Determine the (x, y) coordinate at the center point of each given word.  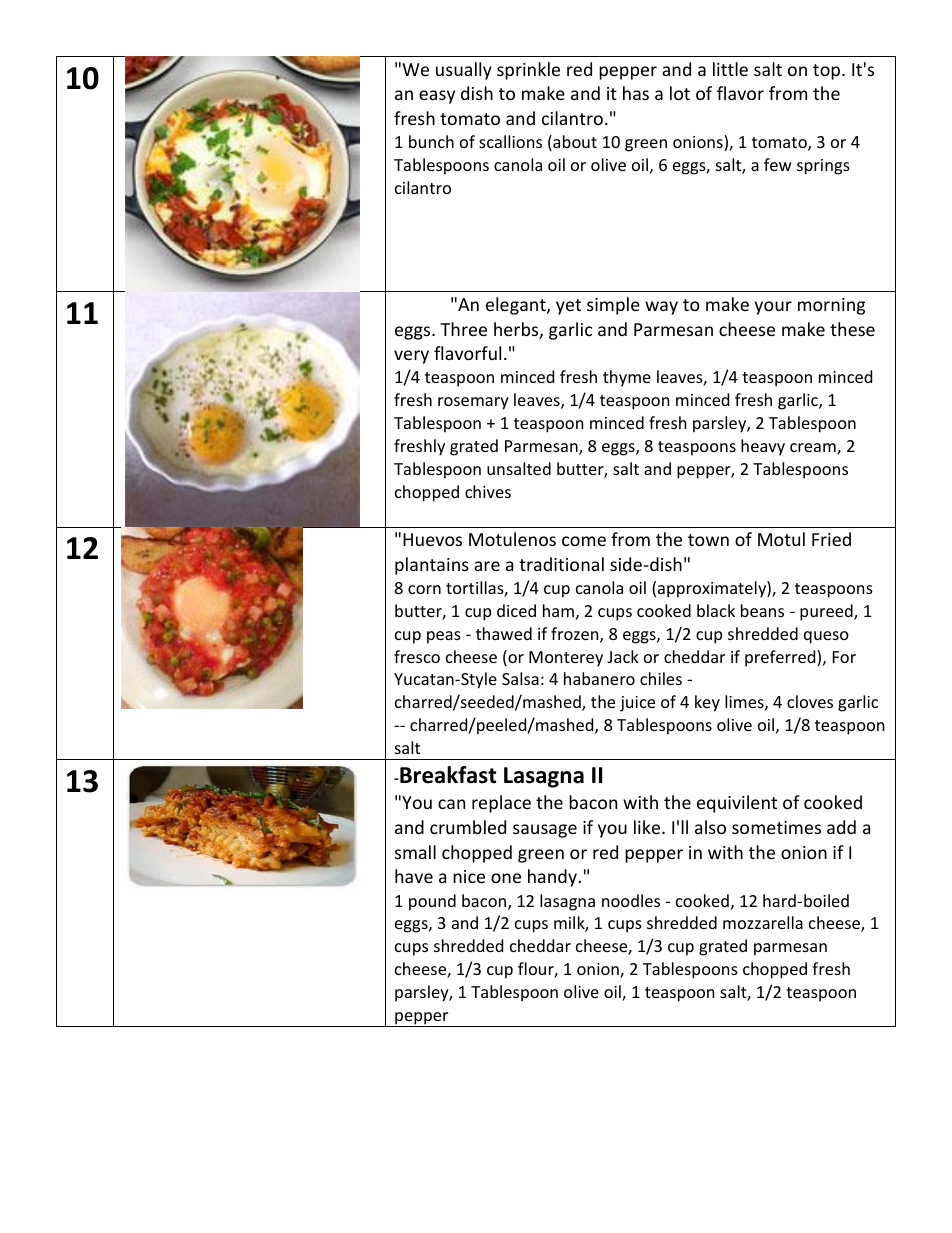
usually (464, 71)
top (828, 72)
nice (469, 876)
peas (444, 637)
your (773, 308)
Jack (623, 656)
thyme (627, 378)
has (636, 93)
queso (826, 637)
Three (463, 329)
